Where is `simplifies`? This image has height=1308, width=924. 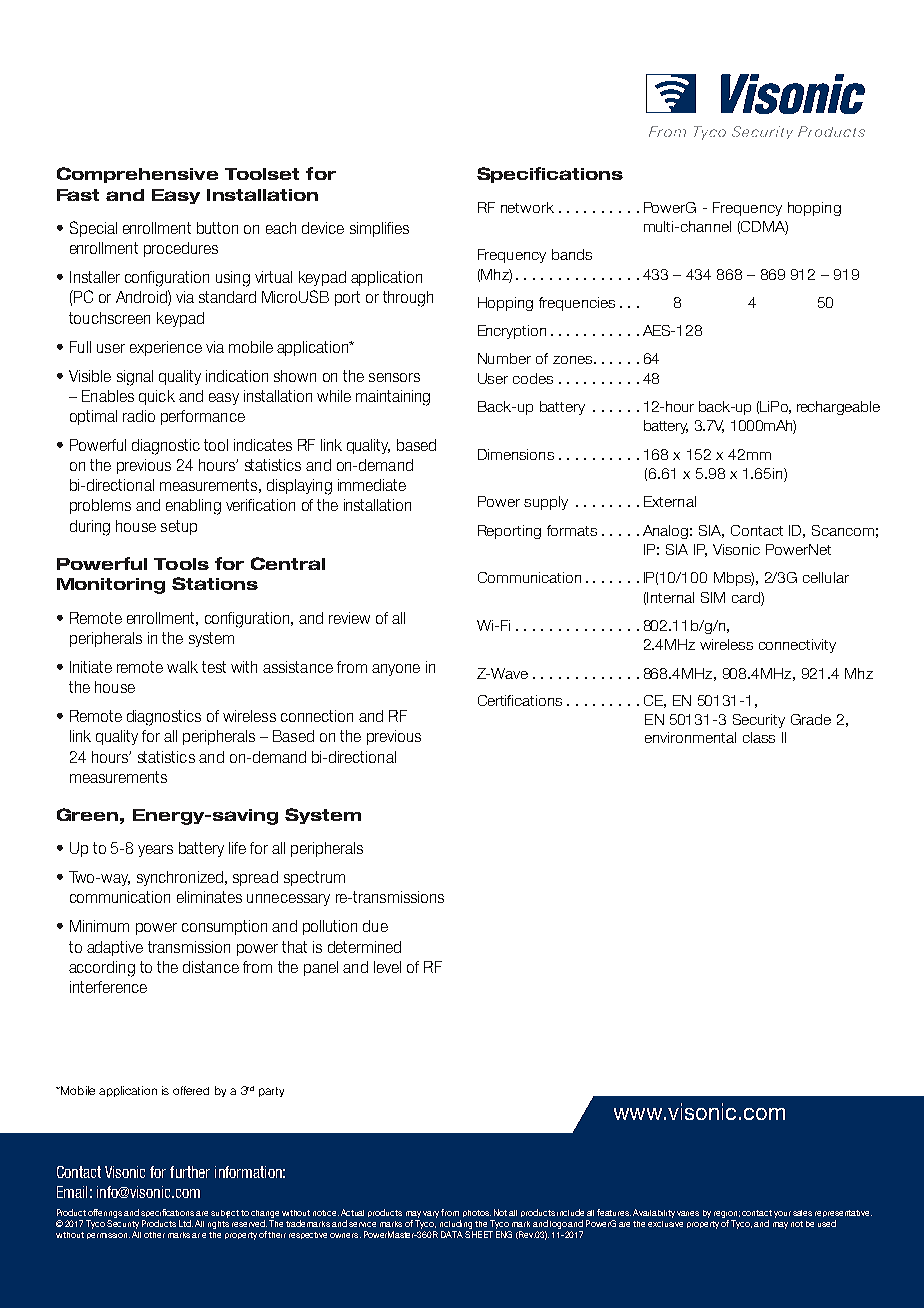
simplifies is located at coordinates (379, 229).
